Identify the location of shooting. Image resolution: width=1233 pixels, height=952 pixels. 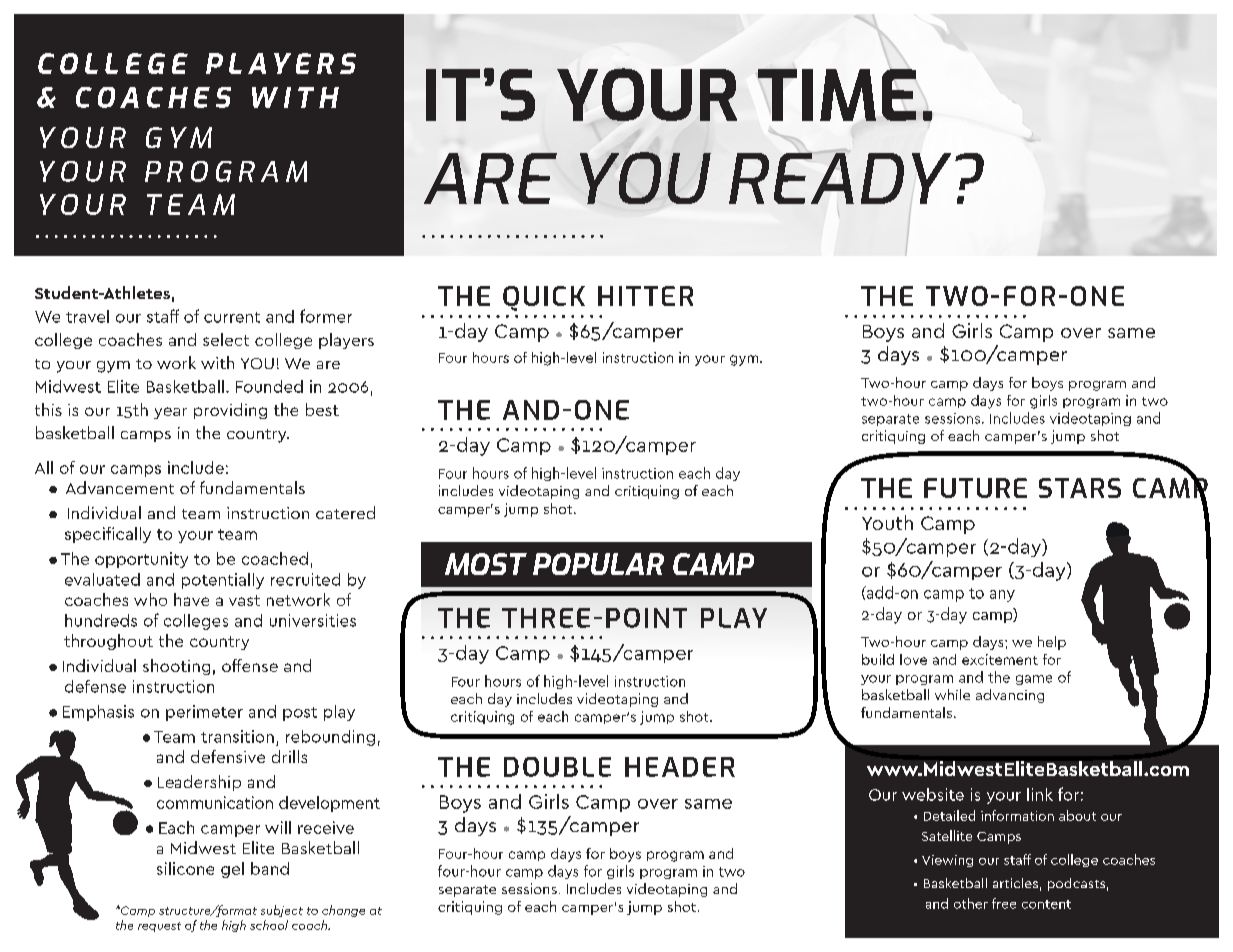
(176, 667).
